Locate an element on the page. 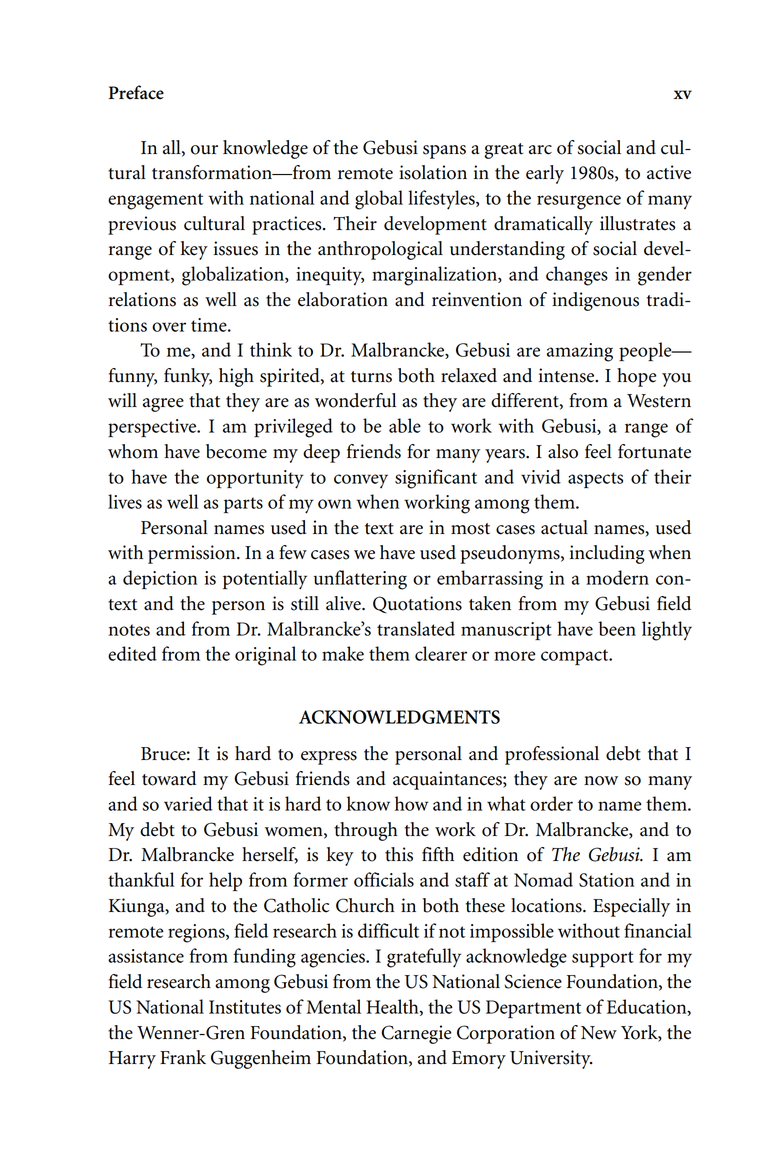  unflattering is located at coordinates (360, 580).
